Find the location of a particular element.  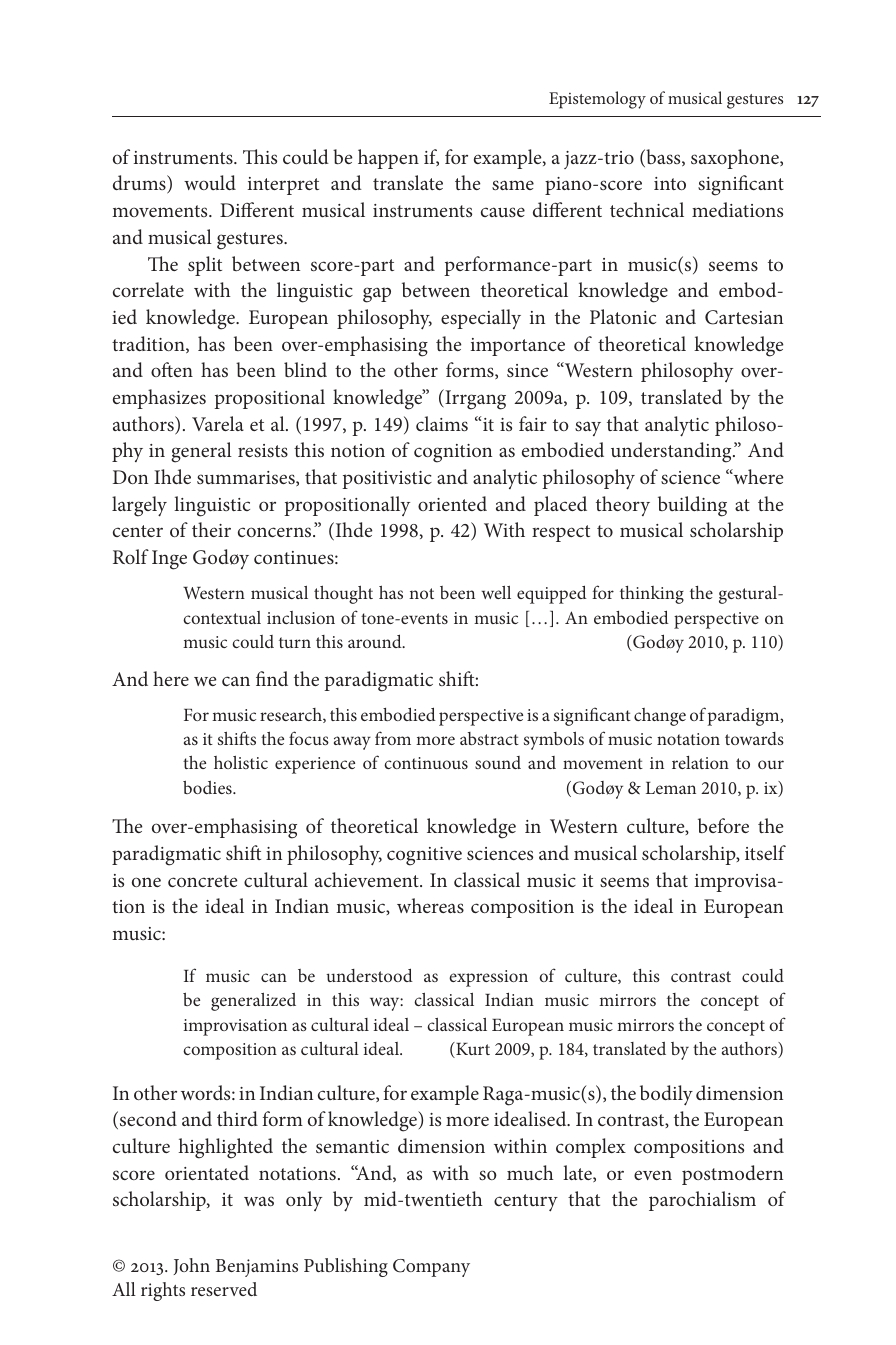

cognitive is located at coordinates (424, 856).
